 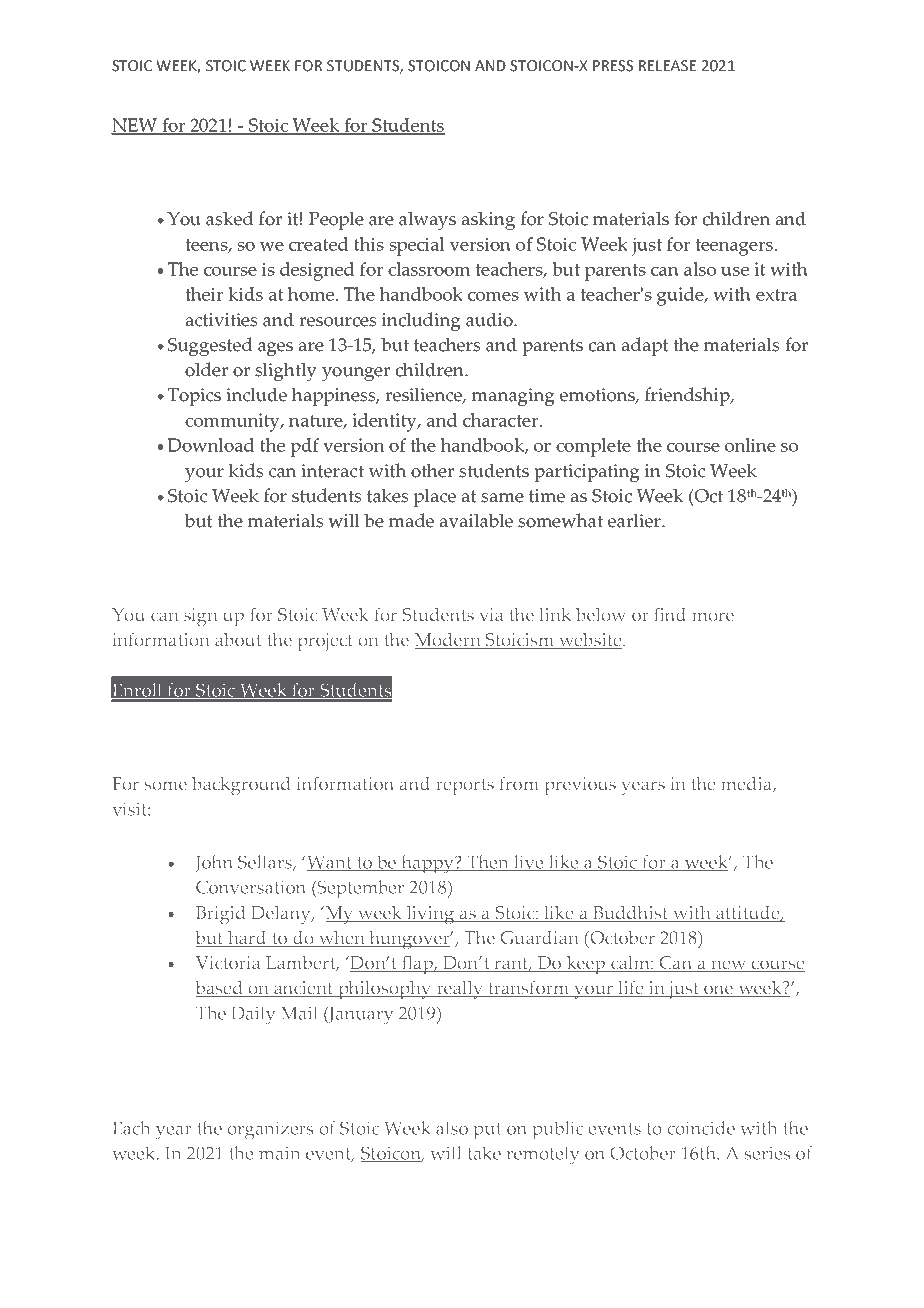 I want to click on activities, so click(x=221, y=320).
